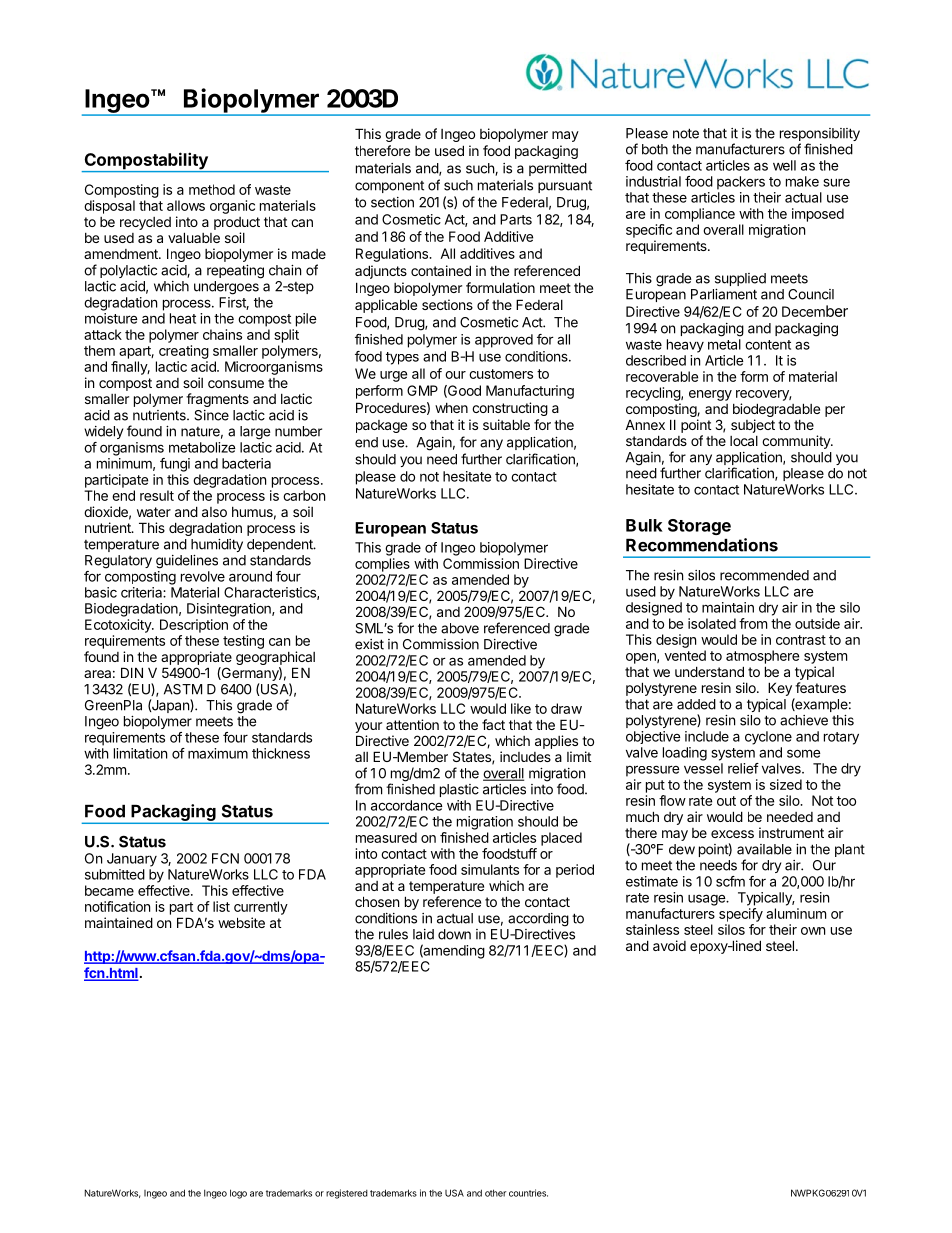  What do you see at coordinates (753, 426) in the screenshot?
I see `subject` at bounding box center [753, 426].
